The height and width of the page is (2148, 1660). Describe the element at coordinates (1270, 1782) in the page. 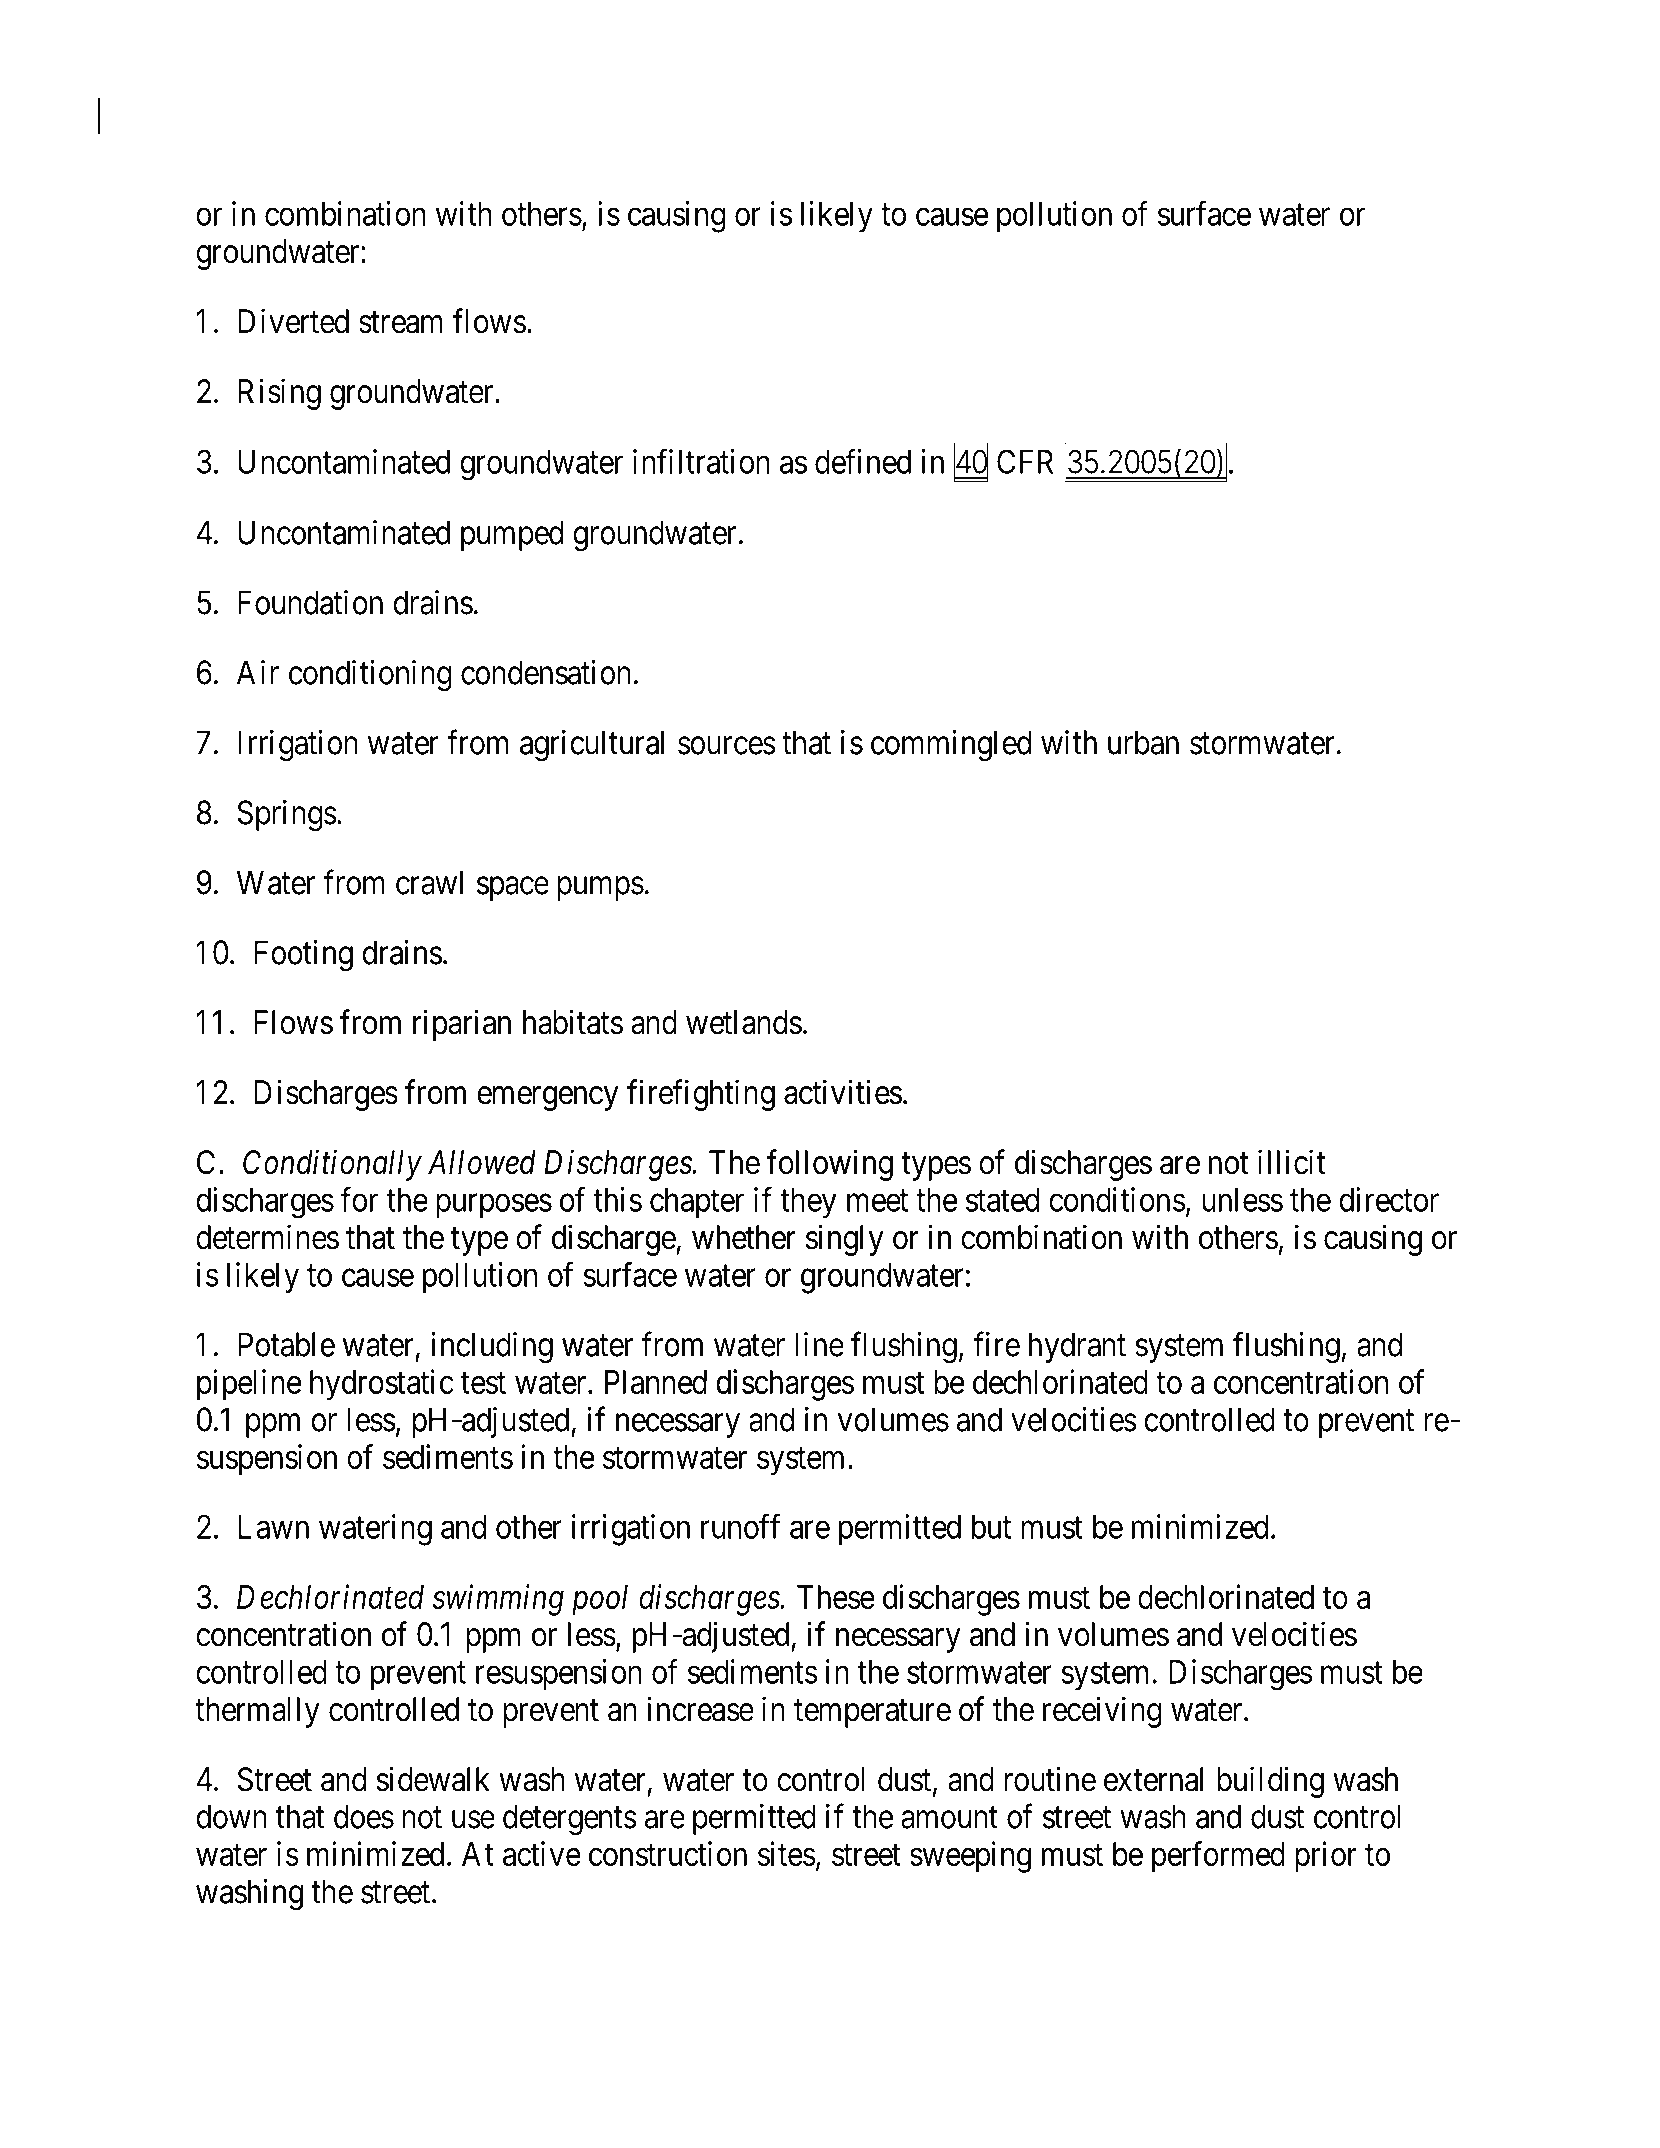

I see `building` at that location.
